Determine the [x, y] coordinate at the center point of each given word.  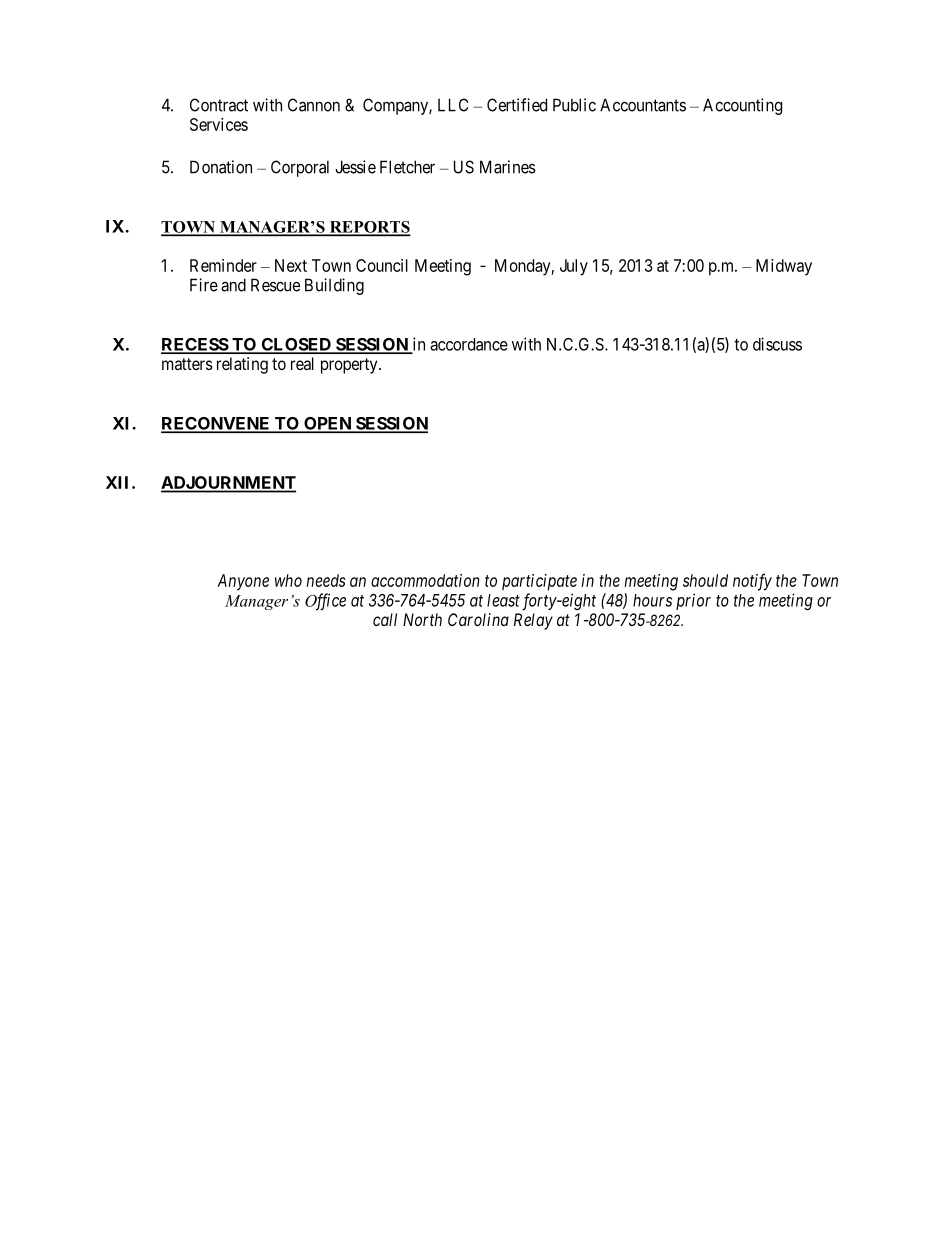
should [705, 580]
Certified [517, 105]
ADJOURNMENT [228, 484]
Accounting [742, 106]
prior [693, 601]
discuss [777, 344]
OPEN [327, 424]
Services [219, 124]
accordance [469, 344]
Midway [784, 267]
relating [242, 365]
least [503, 600]
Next [291, 265]
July [574, 267]
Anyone [243, 582]
